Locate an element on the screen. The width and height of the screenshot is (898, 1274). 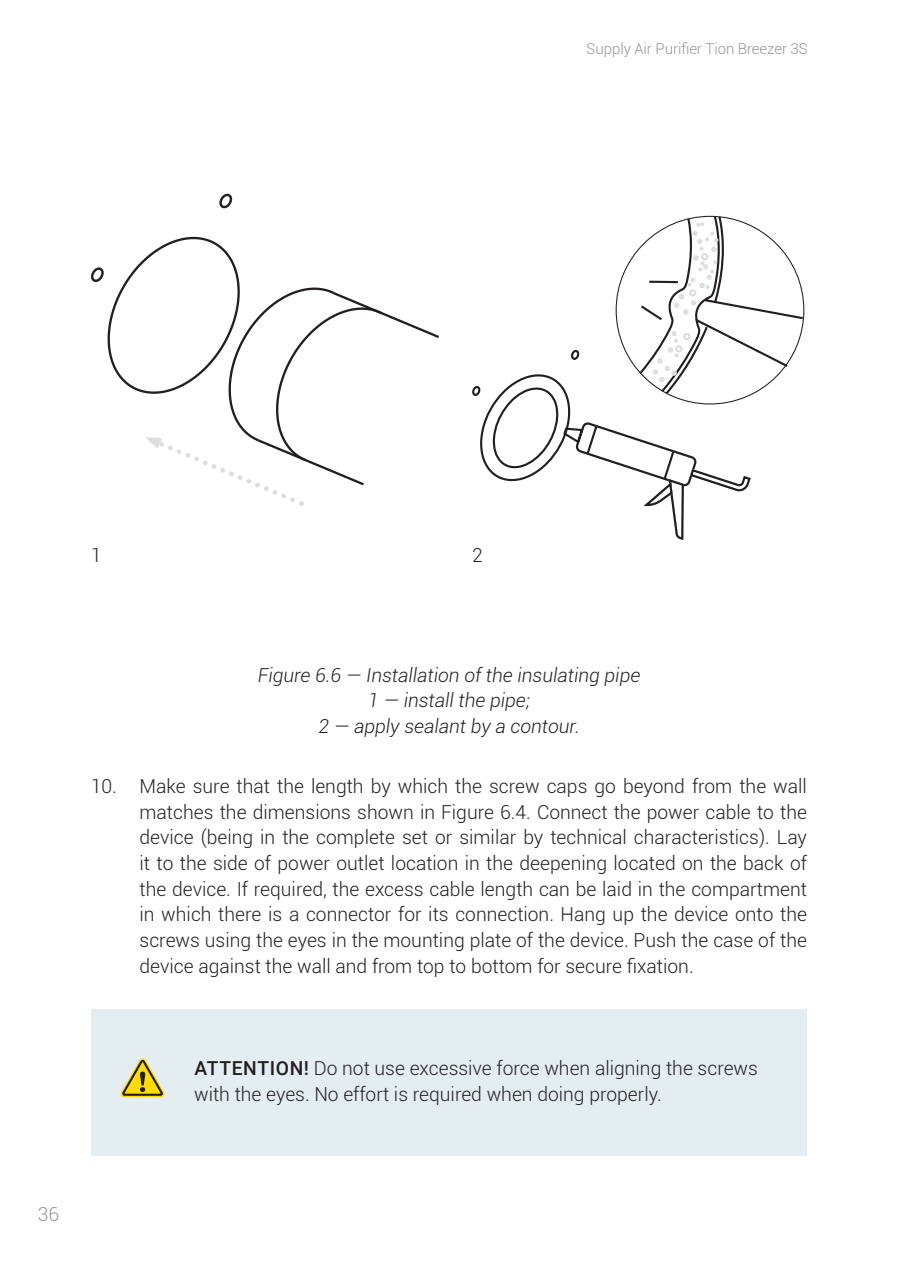
Air is located at coordinates (643, 48).
